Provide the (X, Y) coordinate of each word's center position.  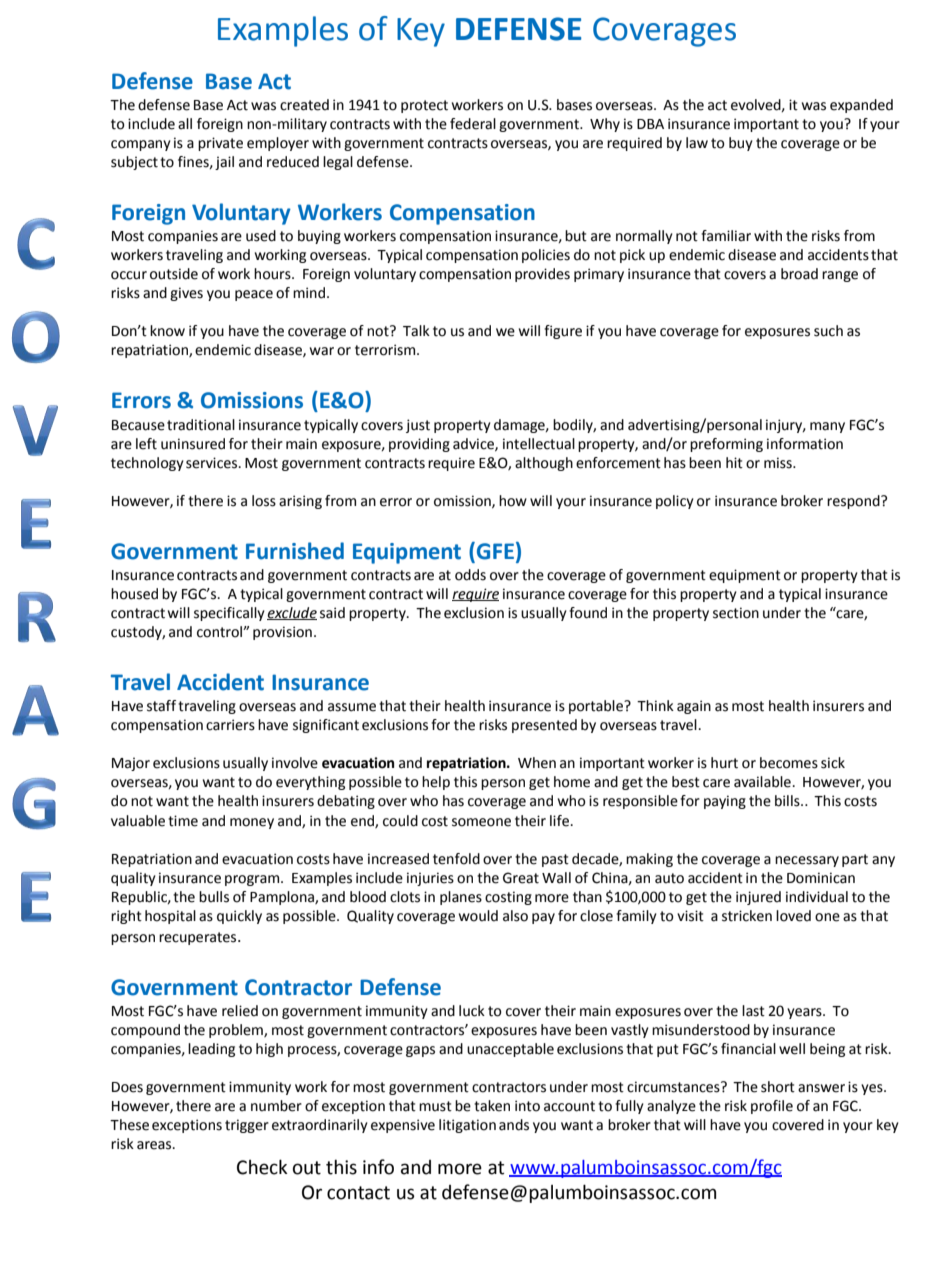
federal (473, 124)
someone (481, 822)
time (183, 821)
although (544, 464)
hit (734, 463)
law (697, 143)
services (213, 463)
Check (262, 1167)
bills (788, 801)
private (220, 144)
